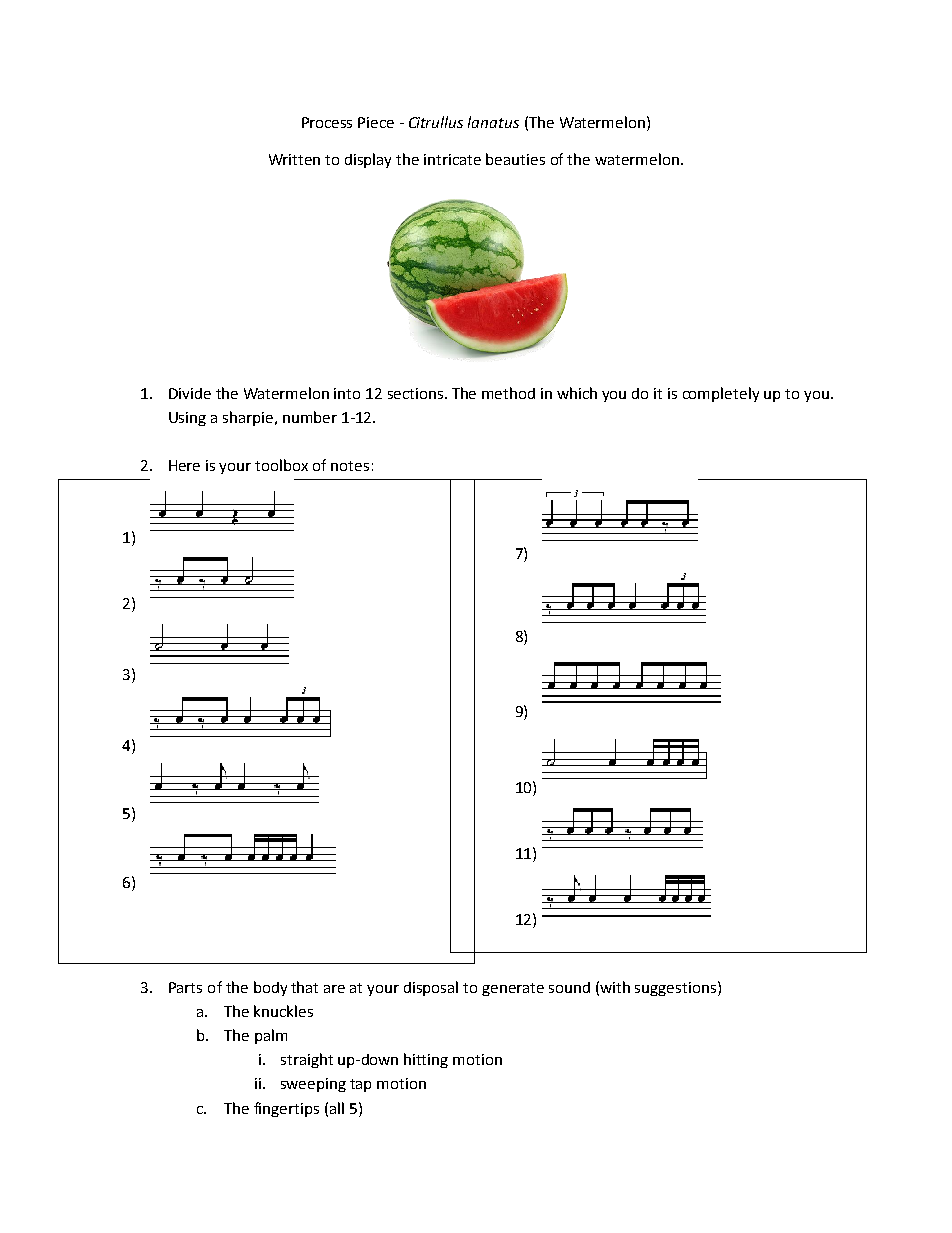 The height and width of the screenshot is (1233, 952). Describe the element at coordinates (294, 159) in the screenshot. I see `Written` at that location.
